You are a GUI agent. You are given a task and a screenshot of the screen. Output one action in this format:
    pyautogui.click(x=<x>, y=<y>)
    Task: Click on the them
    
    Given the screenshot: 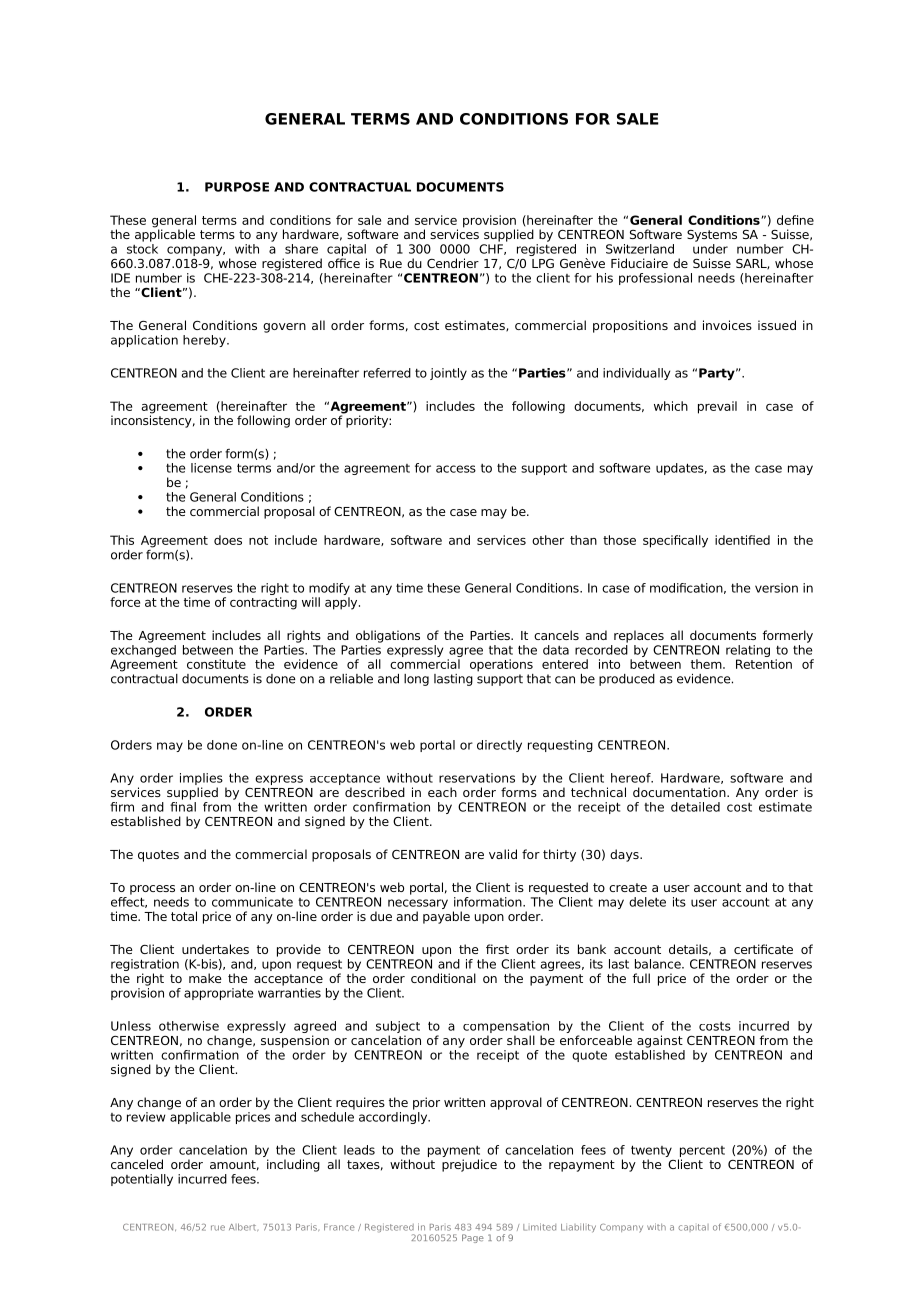 What is the action you would take?
    pyautogui.click(x=707, y=664)
